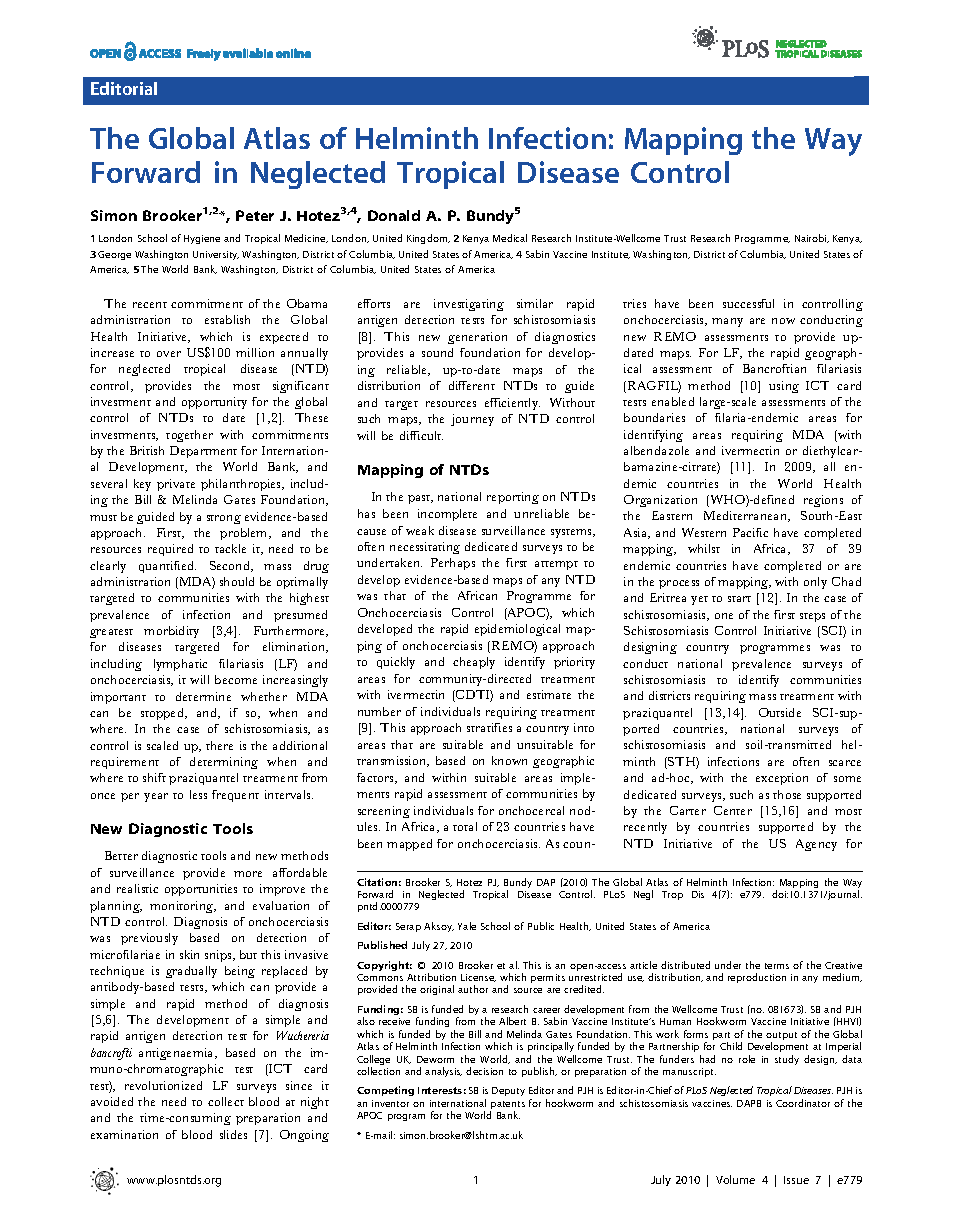  Describe the element at coordinates (233, 1134) in the image. I see `slides` at that location.
